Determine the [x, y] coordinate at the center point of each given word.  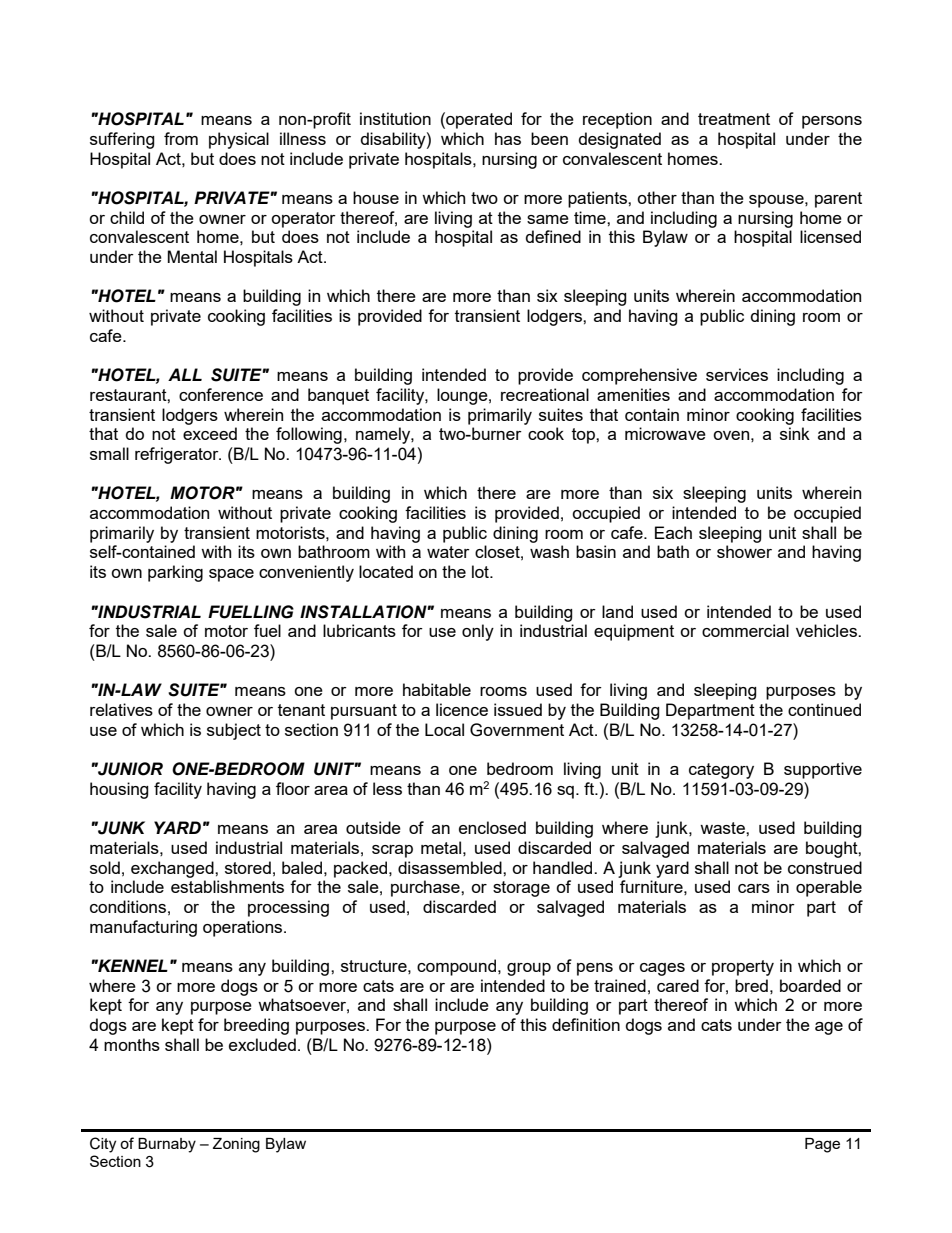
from [181, 138]
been [549, 138]
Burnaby [167, 1145]
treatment [734, 119]
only [478, 632]
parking [175, 573]
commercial [745, 630]
